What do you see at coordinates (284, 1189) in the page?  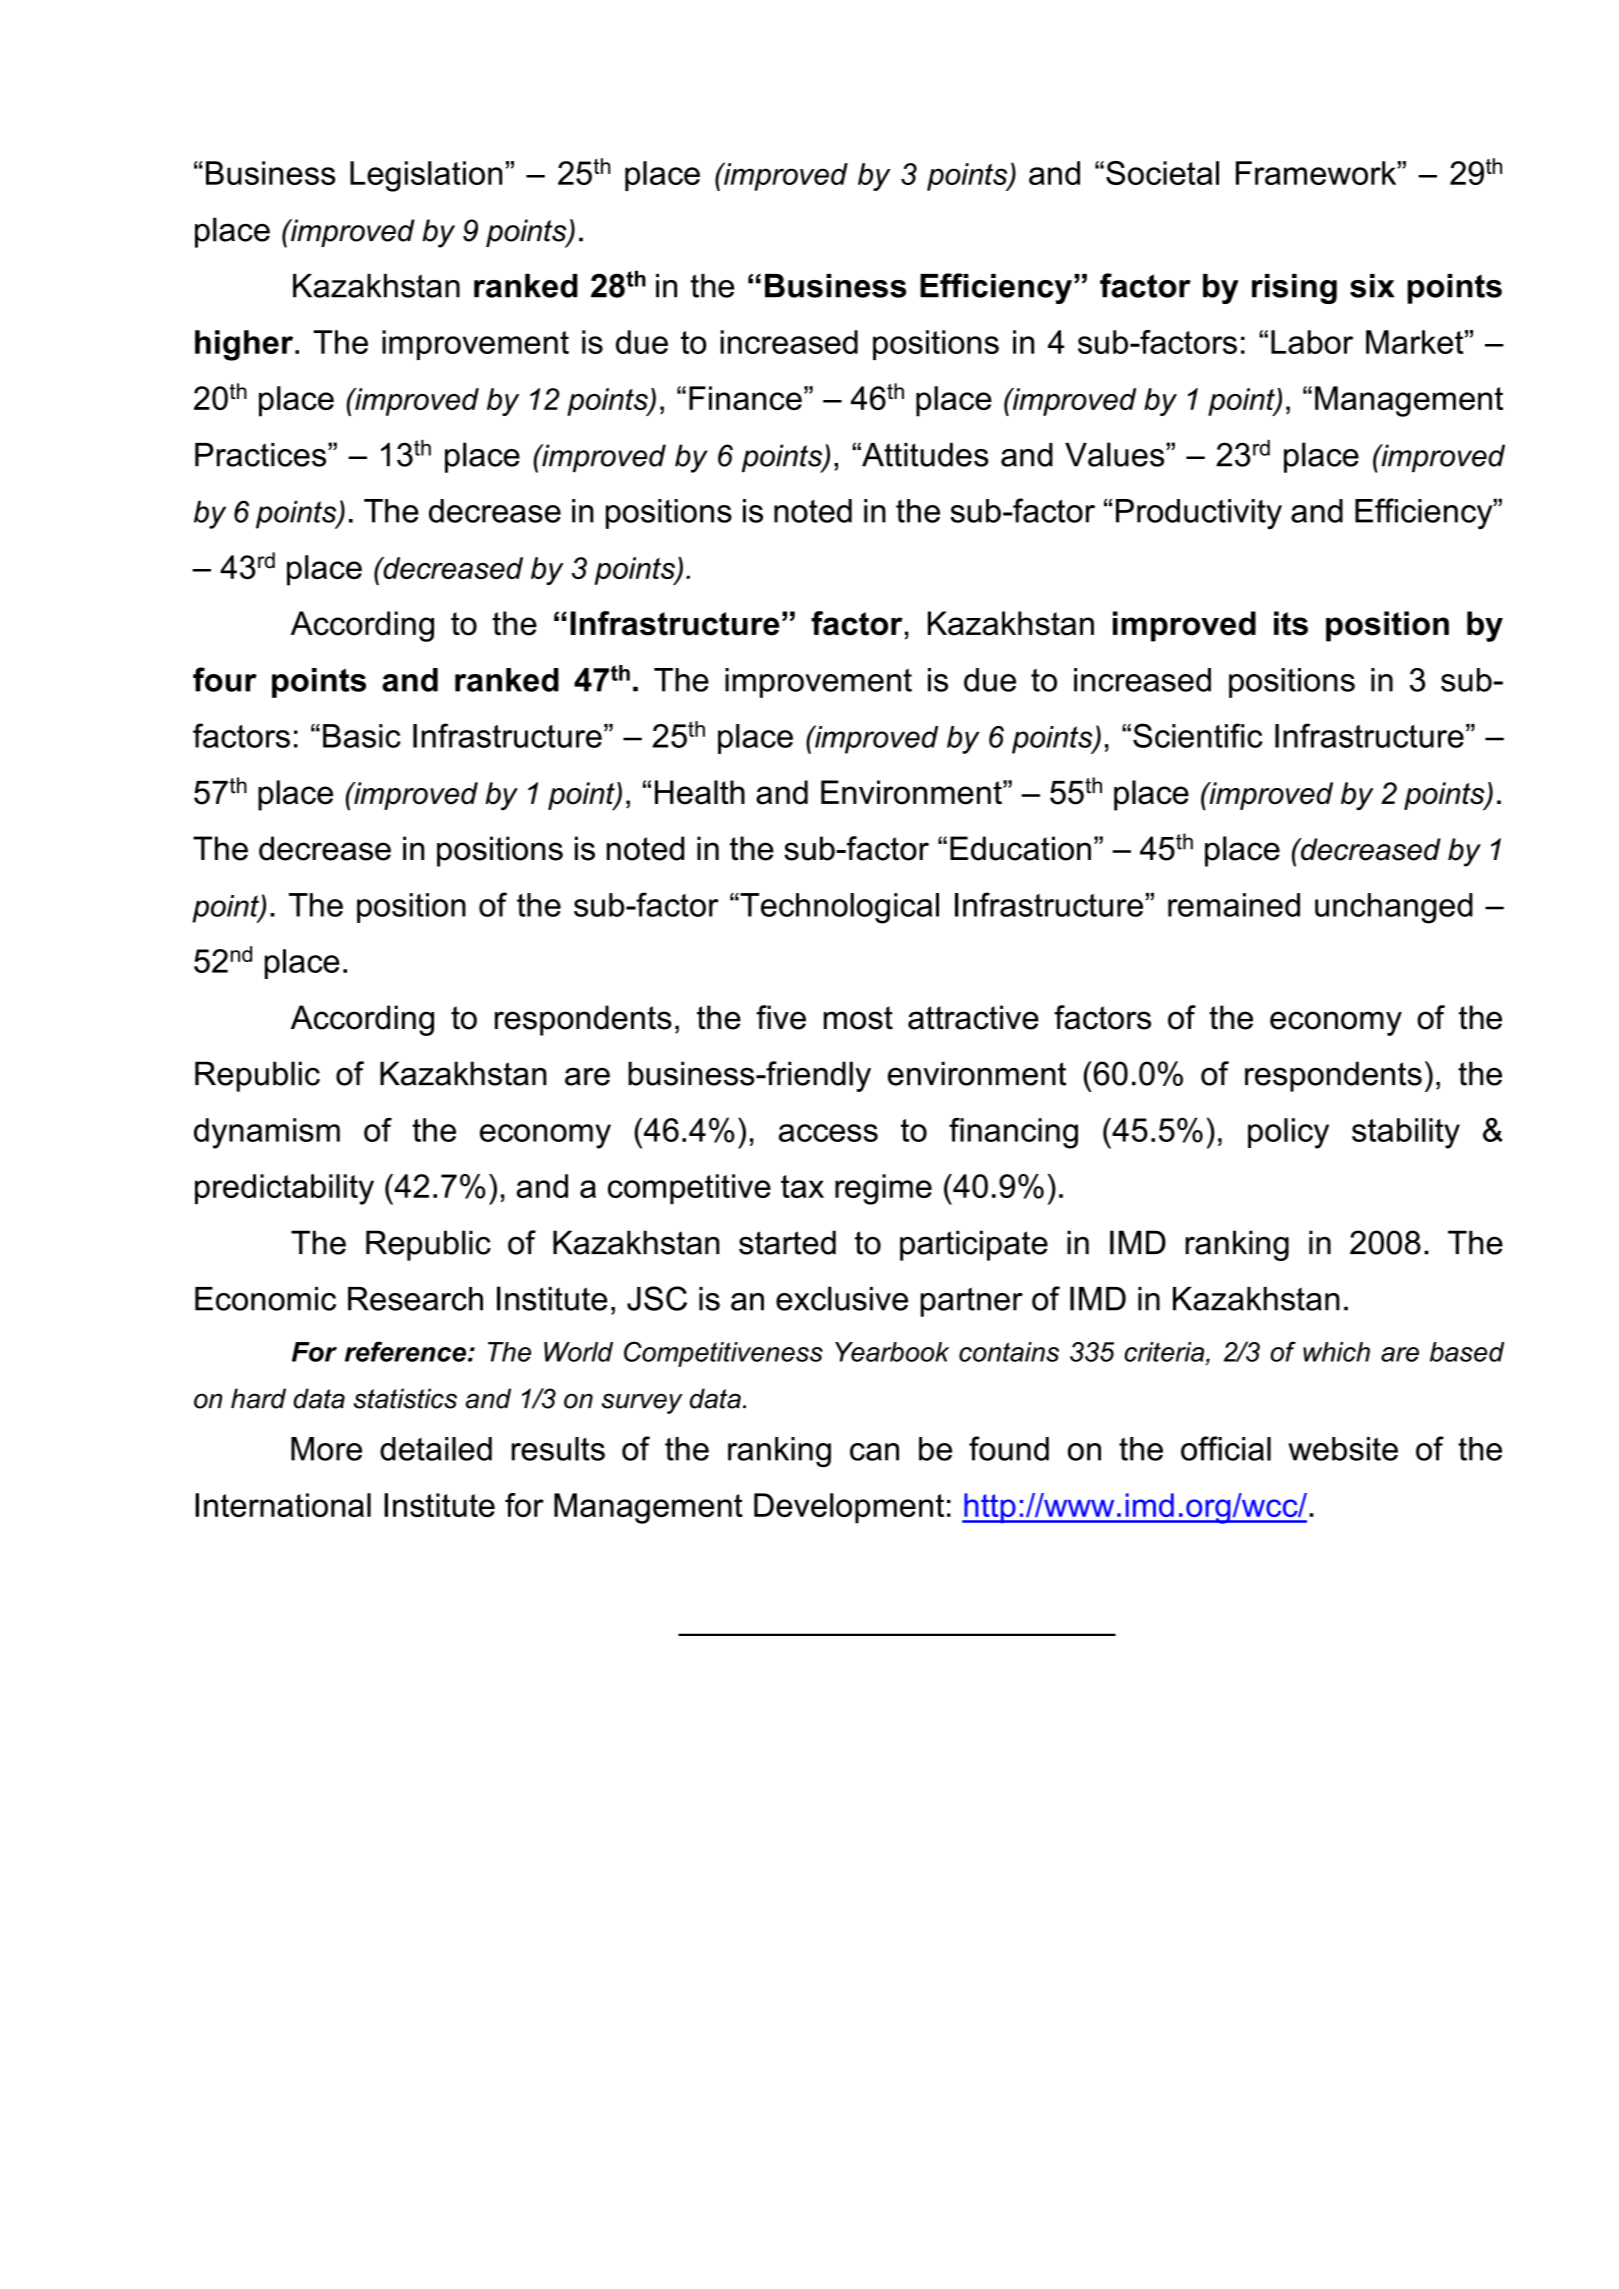 I see `predictability` at bounding box center [284, 1189].
